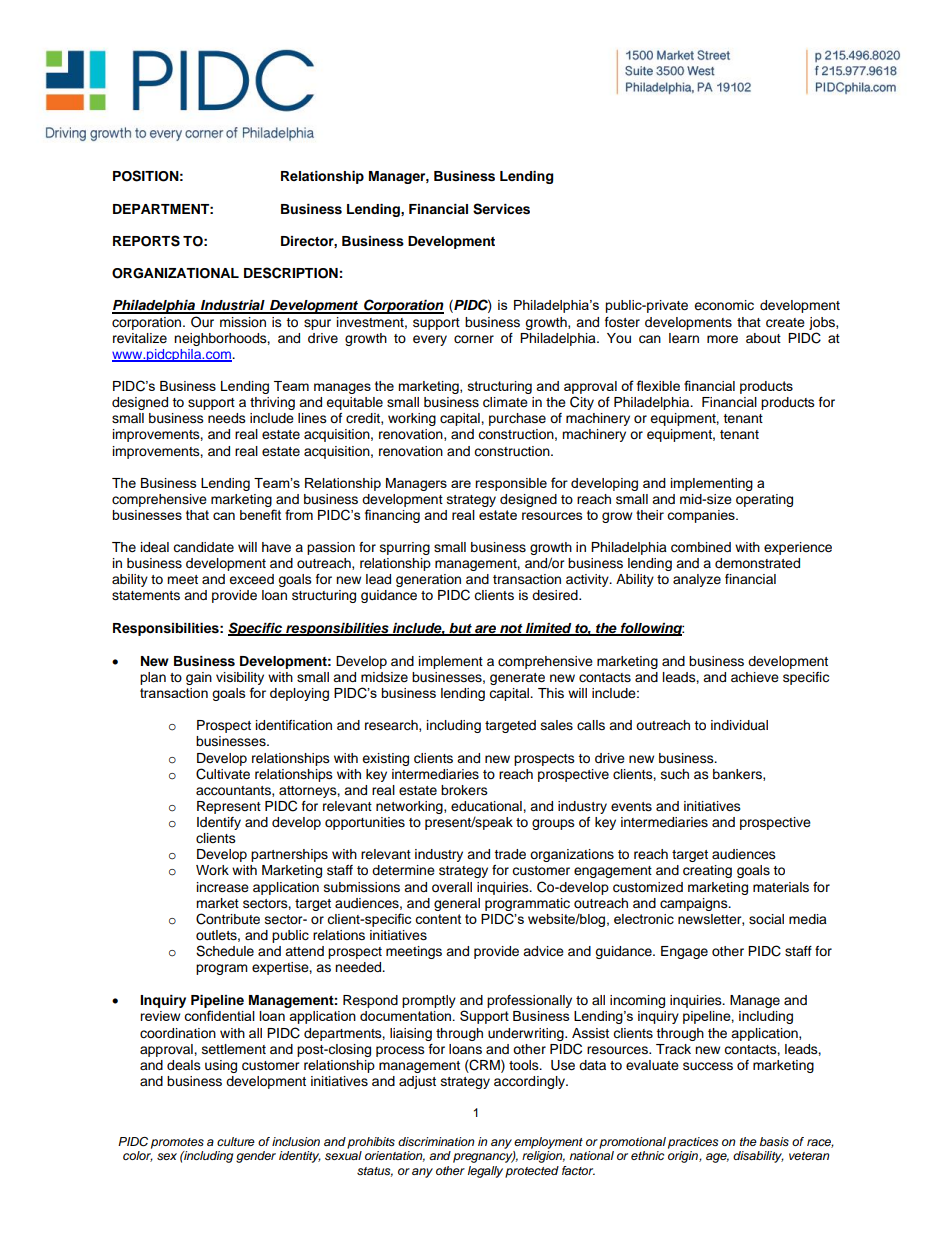 This image has width=952, height=1233. What do you see at coordinates (501, 209) in the image?
I see `Services` at bounding box center [501, 209].
